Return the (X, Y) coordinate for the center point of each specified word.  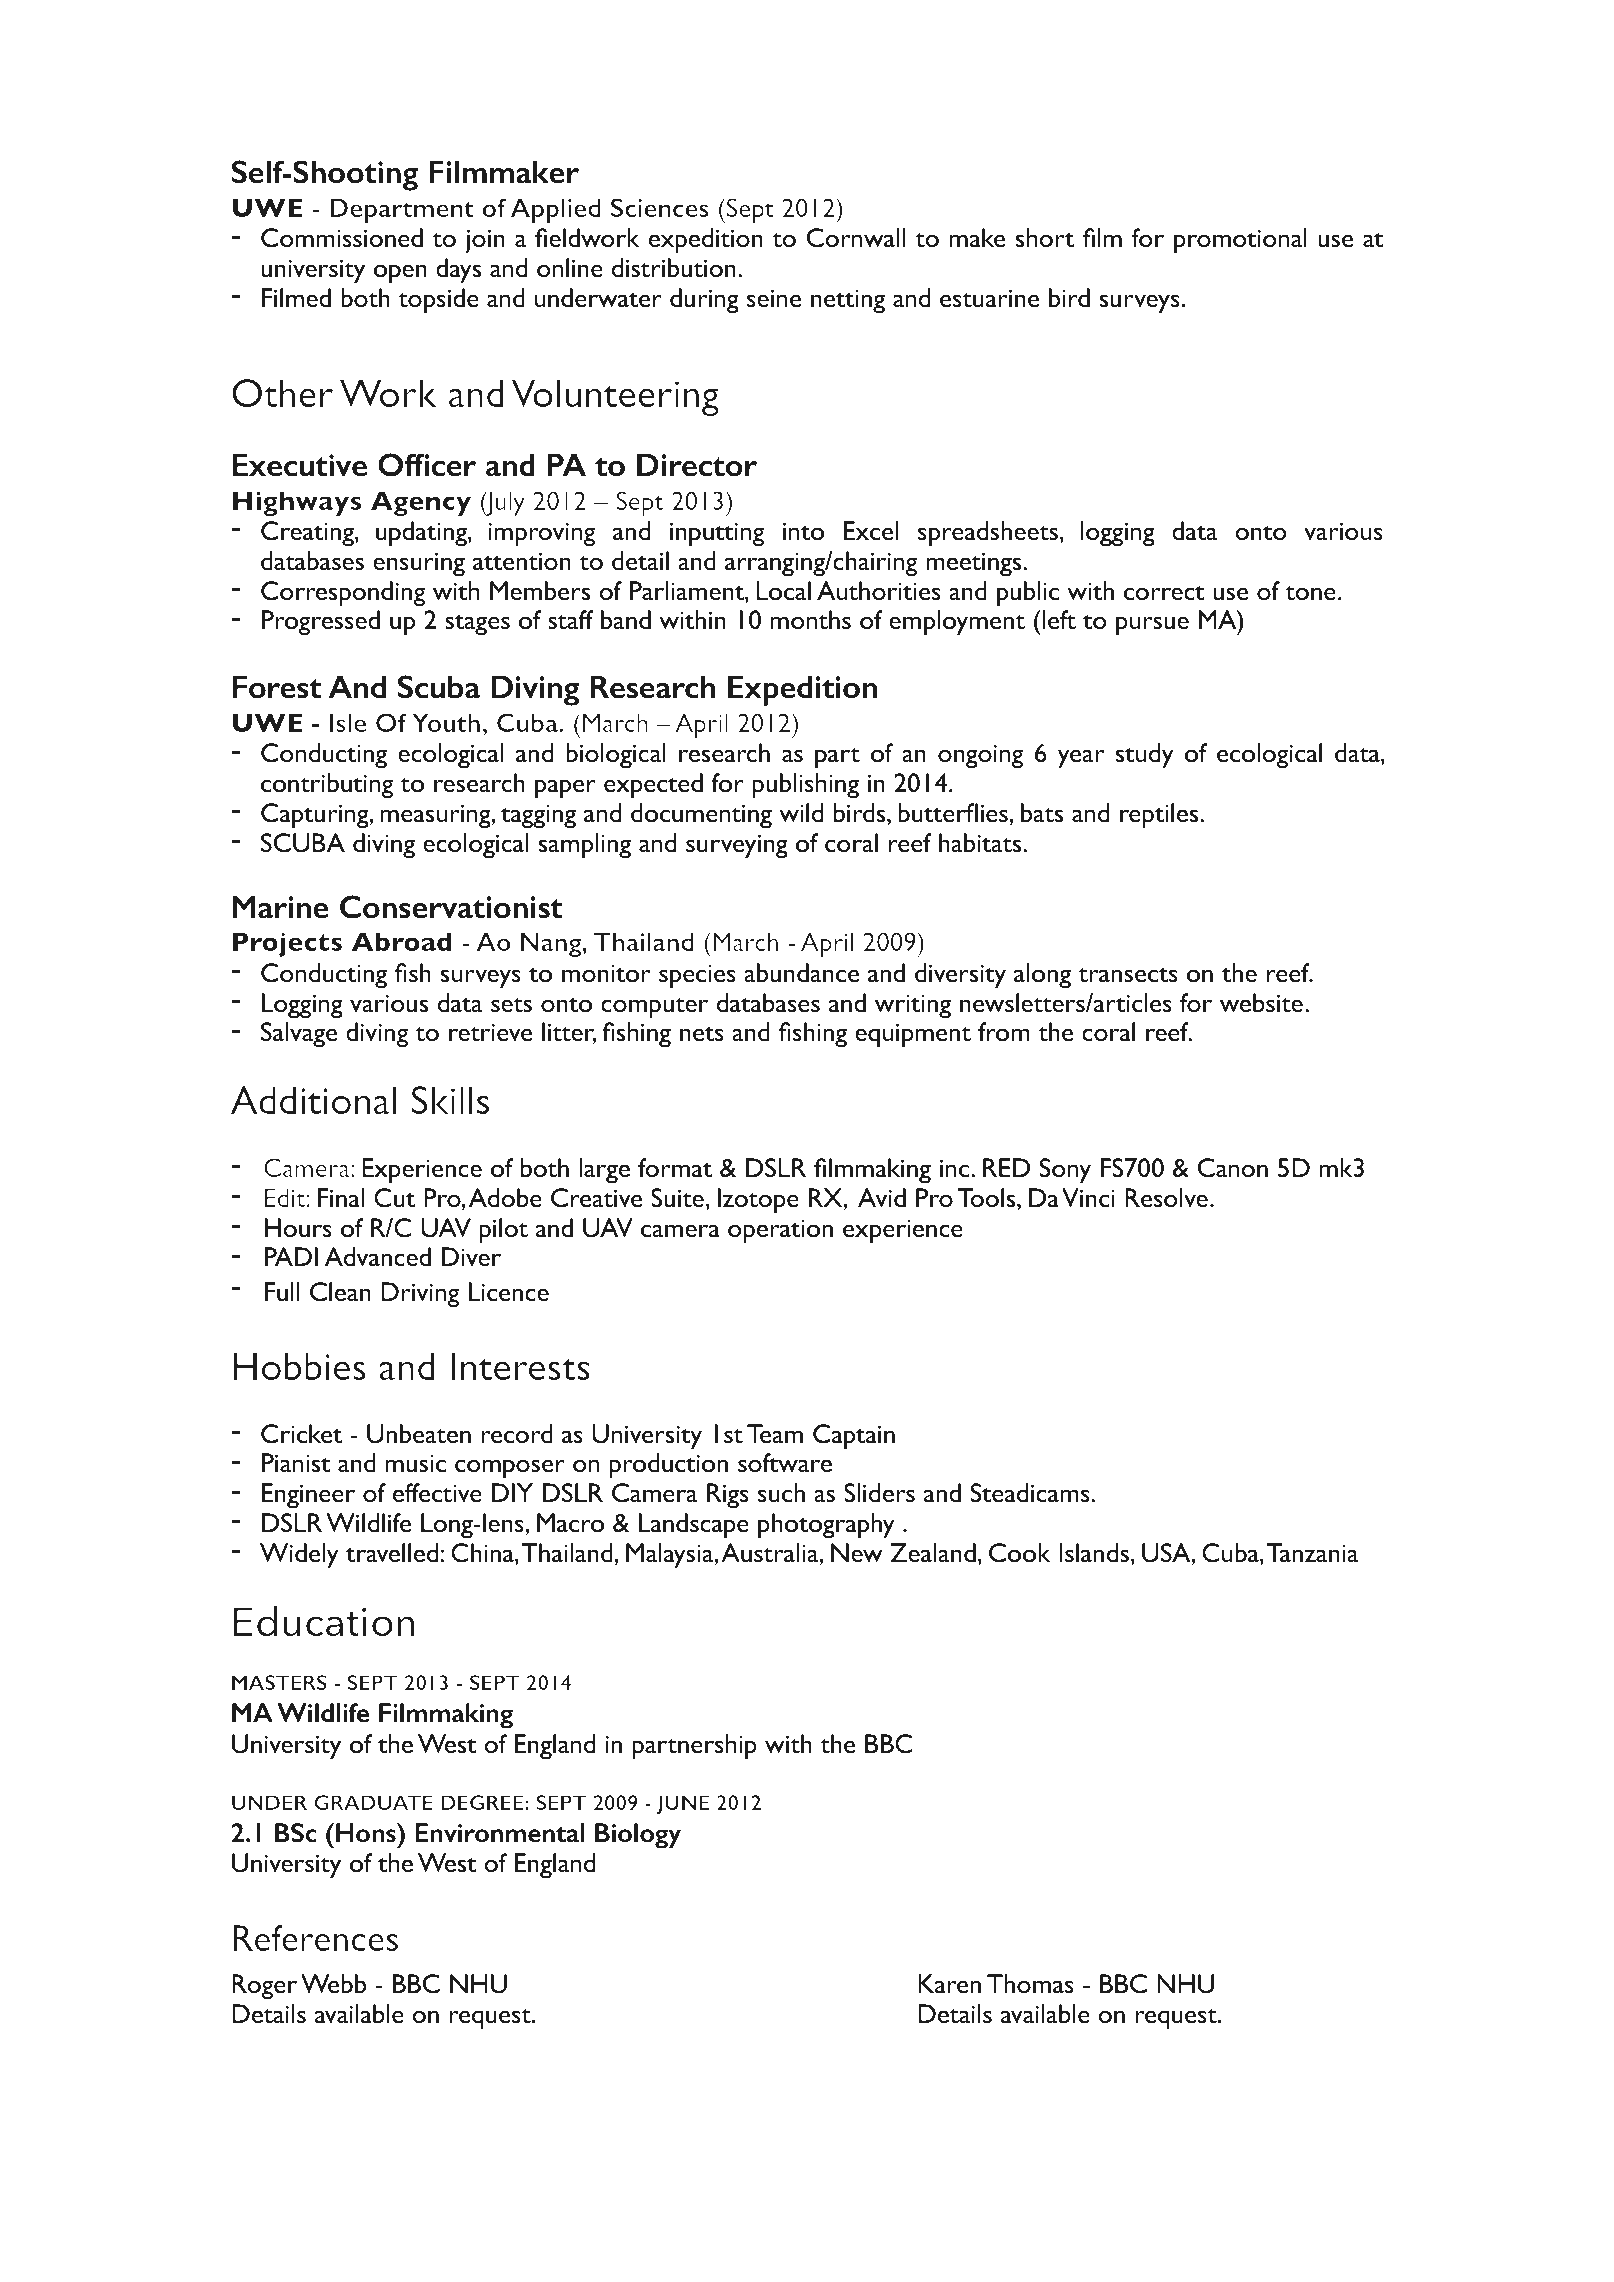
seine (774, 298)
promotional (1240, 241)
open (400, 274)
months (811, 620)
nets (702, 1033)
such (781, 1493)
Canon (1233, 1168)
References (315, 1938)
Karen (949, 1983)
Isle (348, 722)
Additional (314, 1100)
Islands (1094, 1552)
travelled (393, 1553)
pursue (1152, 626)
